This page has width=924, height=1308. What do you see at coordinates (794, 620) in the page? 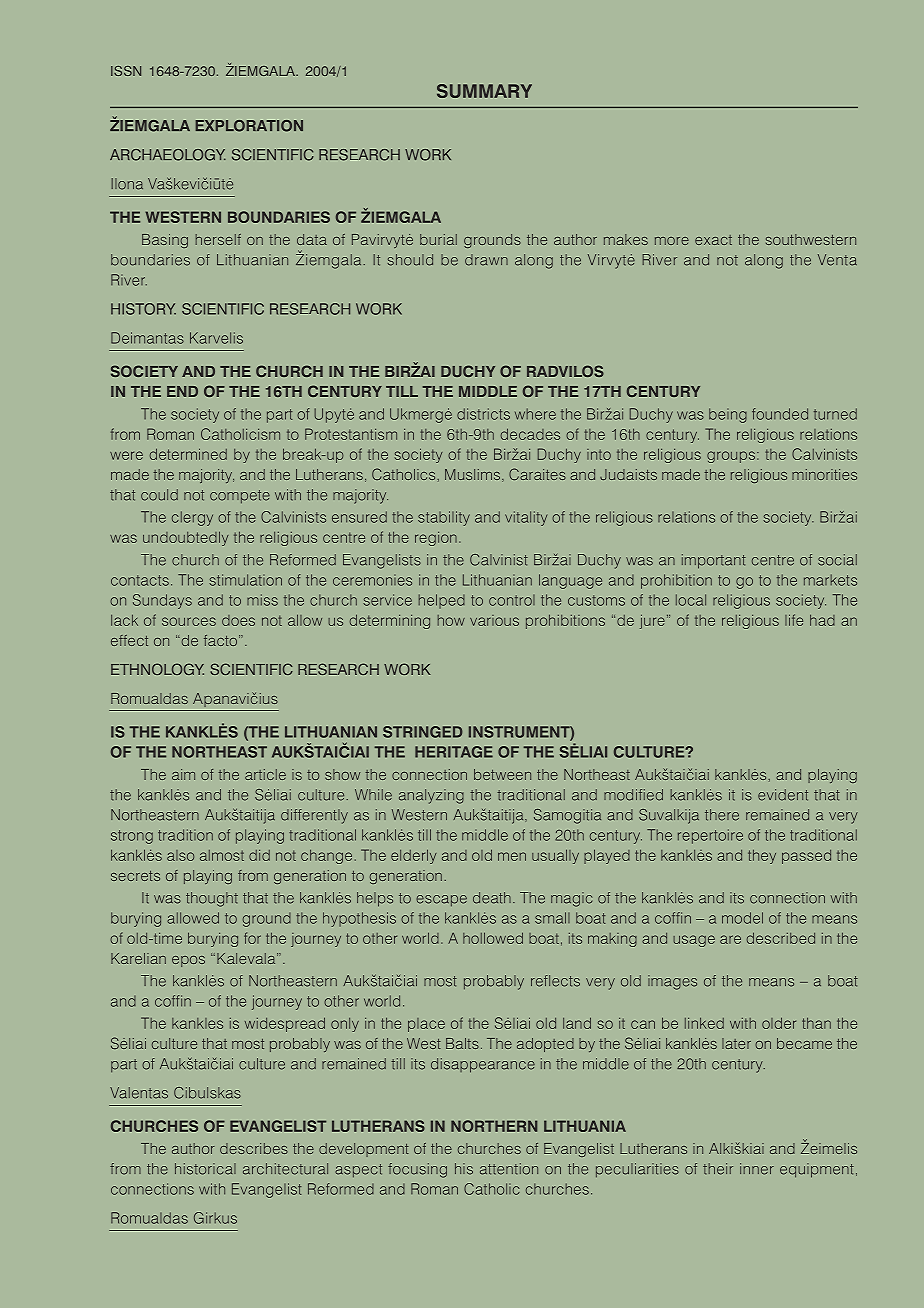
I see `life` at bounding box center [794, 620].
